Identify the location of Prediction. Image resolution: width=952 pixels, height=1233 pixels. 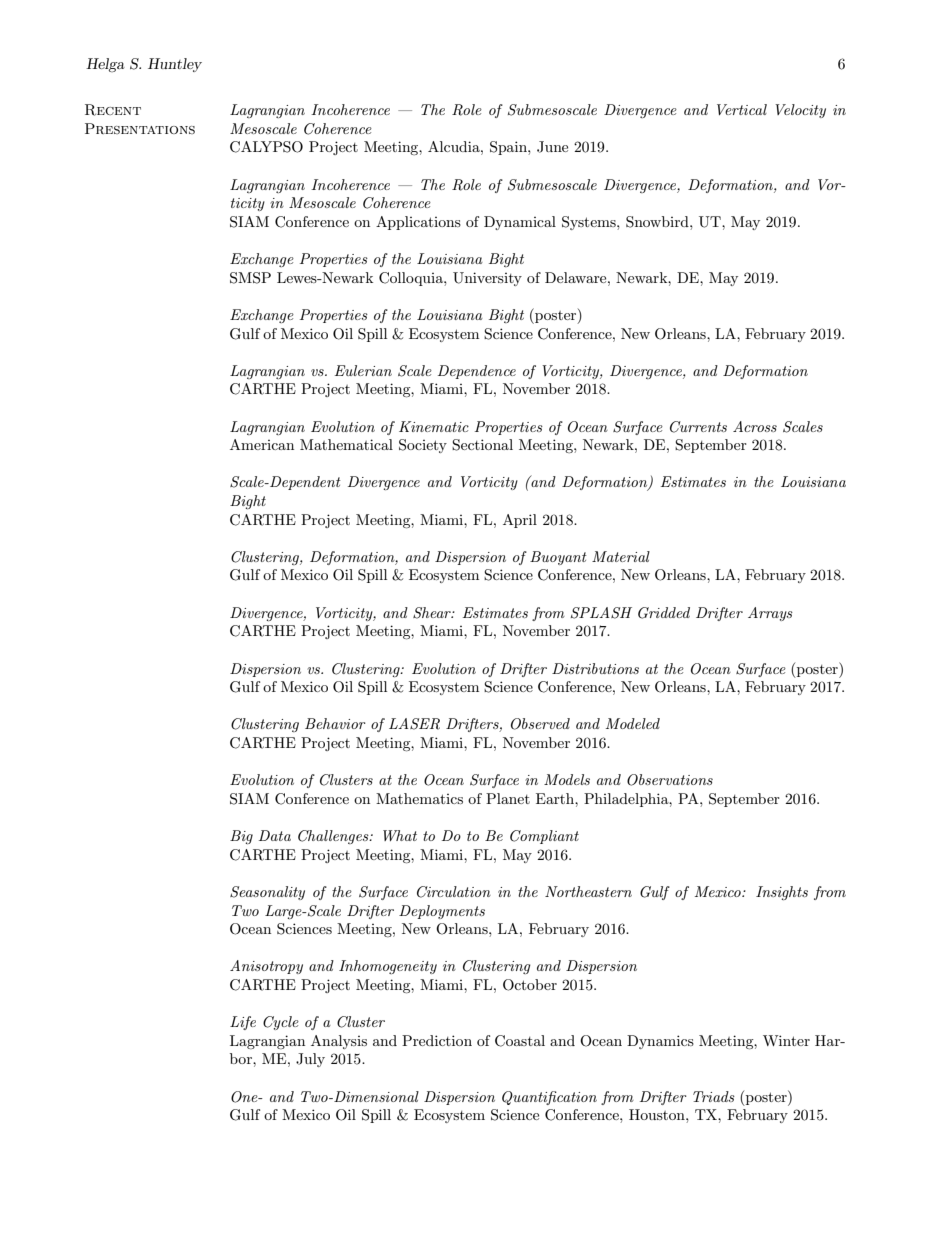
(437, 1040).
